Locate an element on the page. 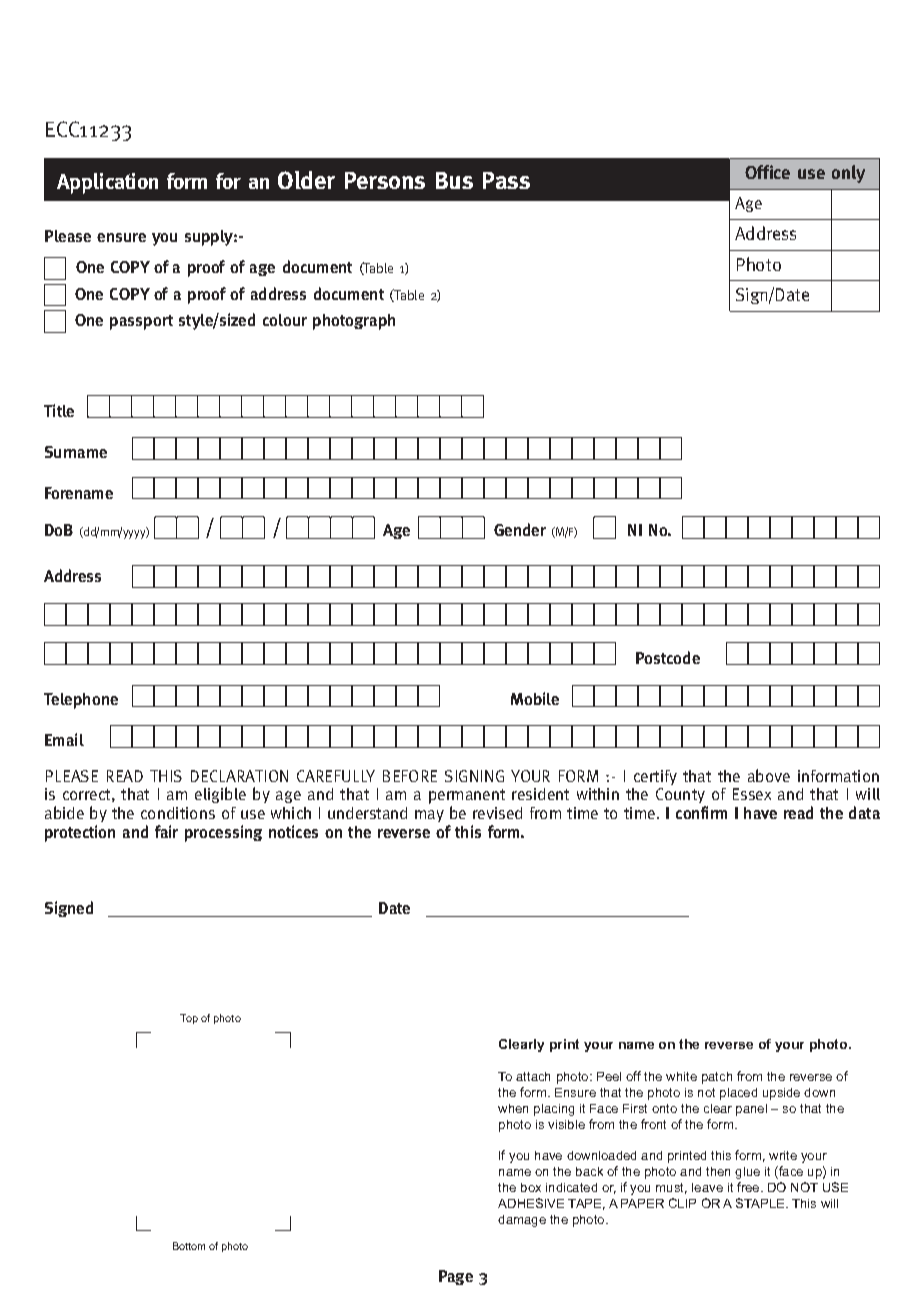 The width and height of the image is (924, 1308). Gender is located at coordinates (520, 529).
